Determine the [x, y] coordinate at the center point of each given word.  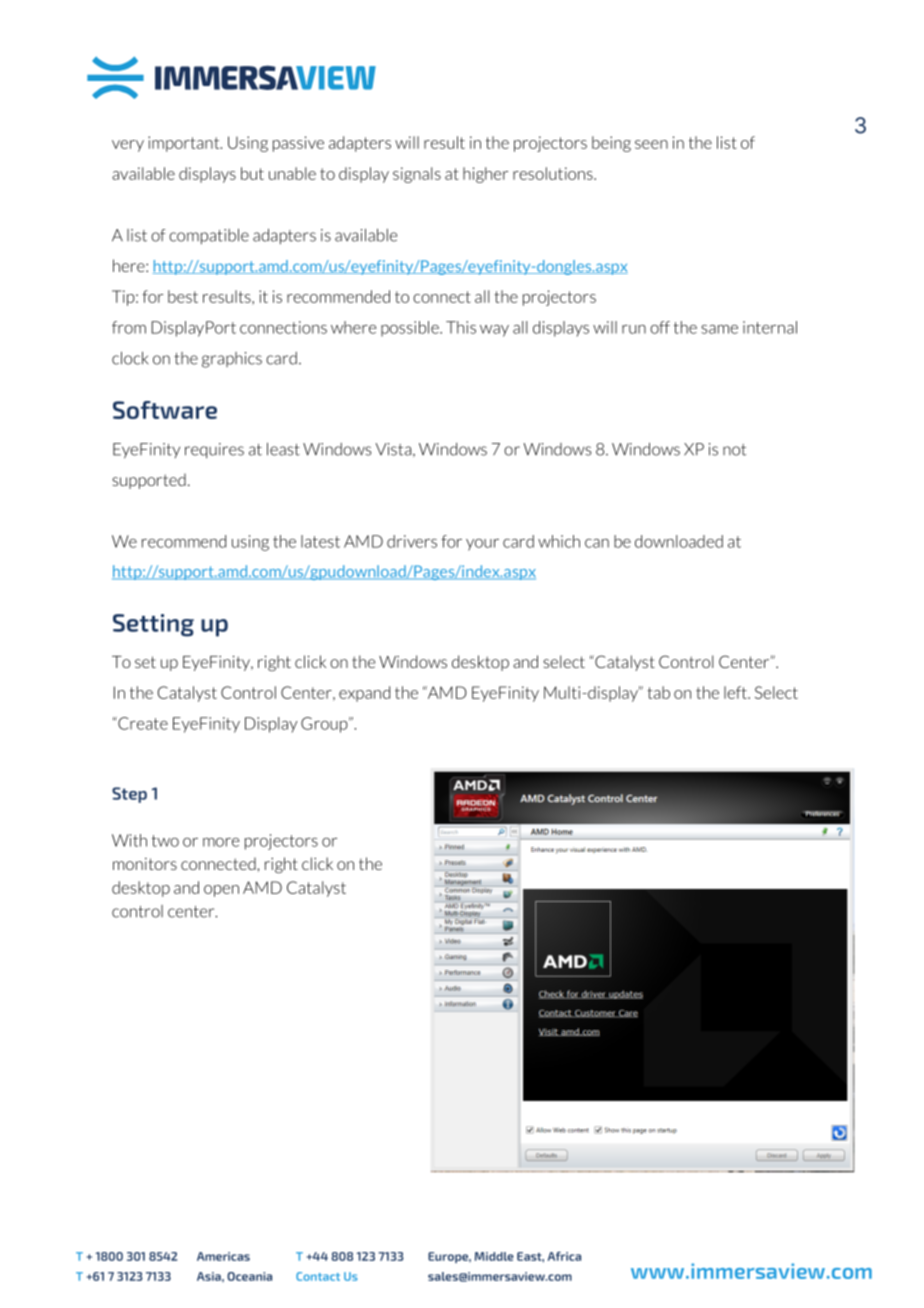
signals [417, 175]
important [185, 144]
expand [364, 694]
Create [142, 723]
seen [651, 144]
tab [658, 692]
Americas [223, 1256]
